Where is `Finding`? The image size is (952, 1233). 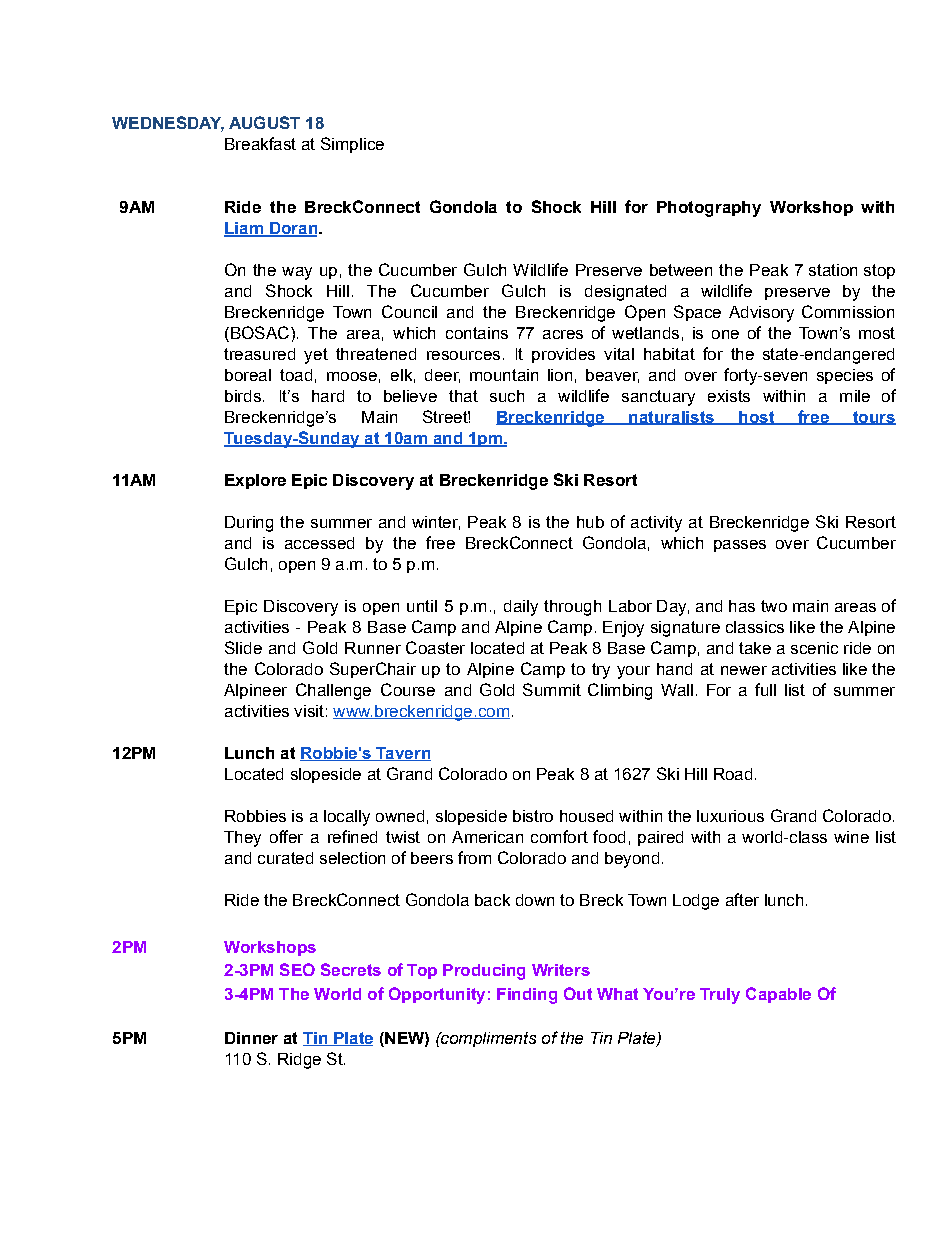 Finding is located at coordinates (527, 996).
